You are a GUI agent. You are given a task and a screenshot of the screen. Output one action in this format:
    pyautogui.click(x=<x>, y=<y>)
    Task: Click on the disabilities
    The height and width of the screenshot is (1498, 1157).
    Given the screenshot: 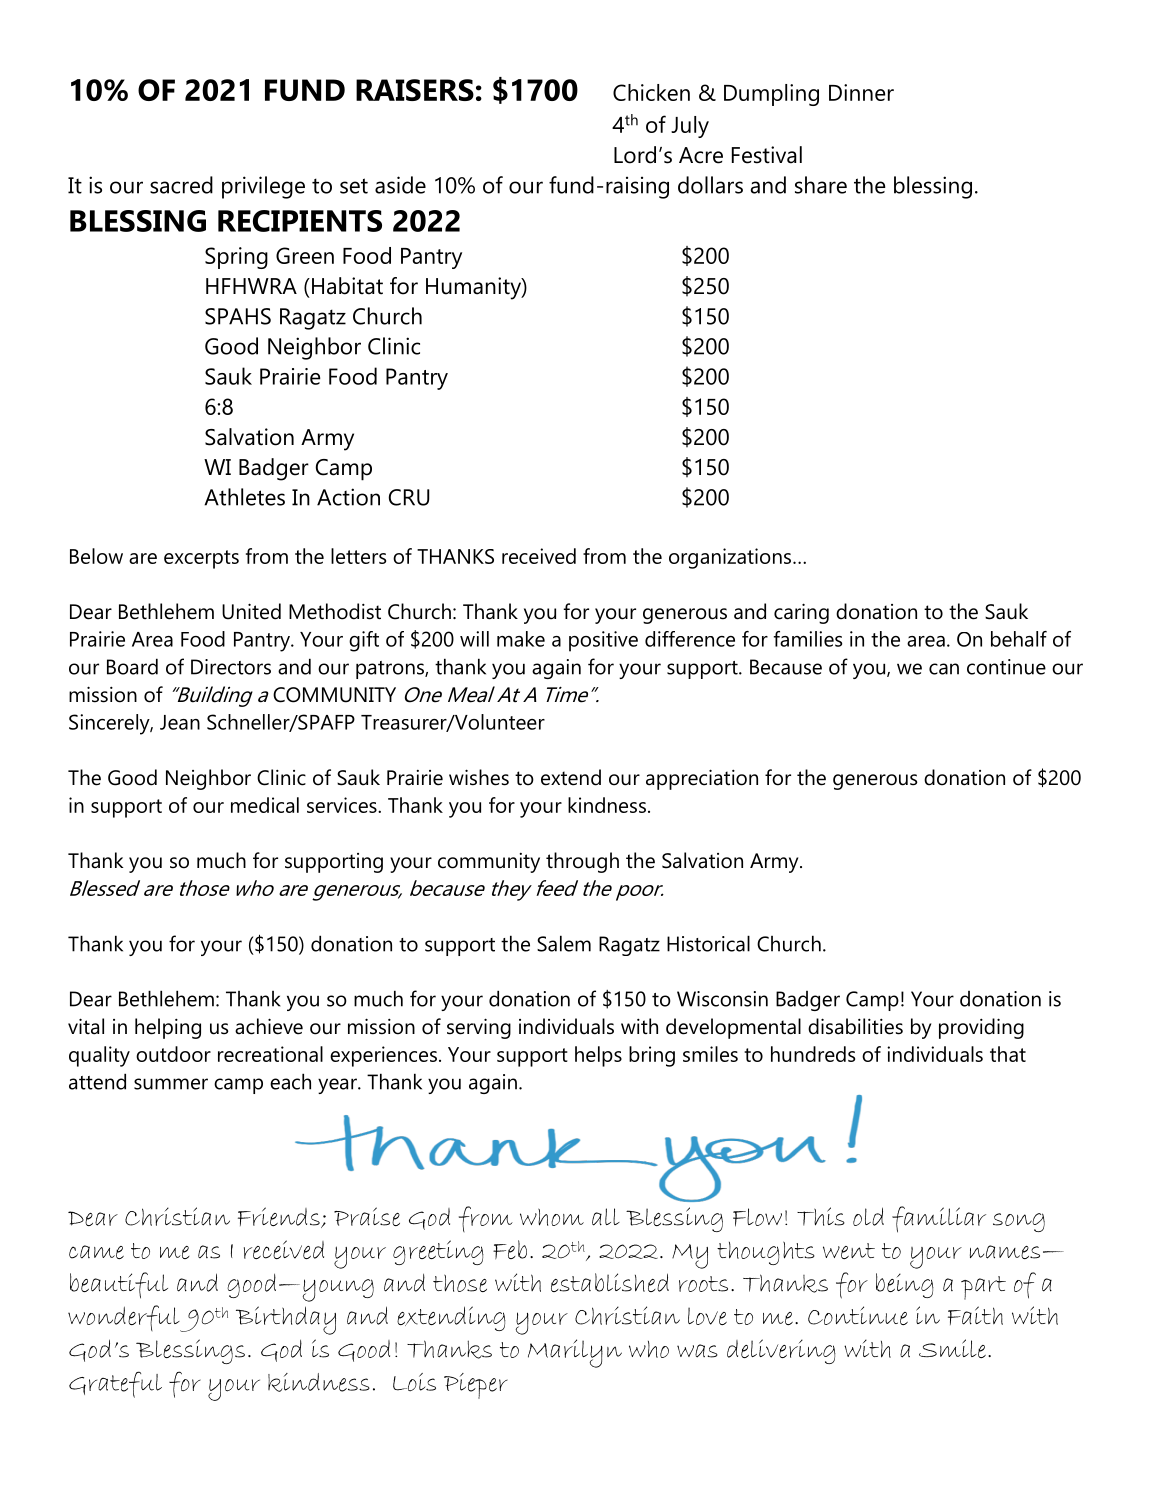 What is the action you would take?
    pyautogui.click(x=855, y=1026)
